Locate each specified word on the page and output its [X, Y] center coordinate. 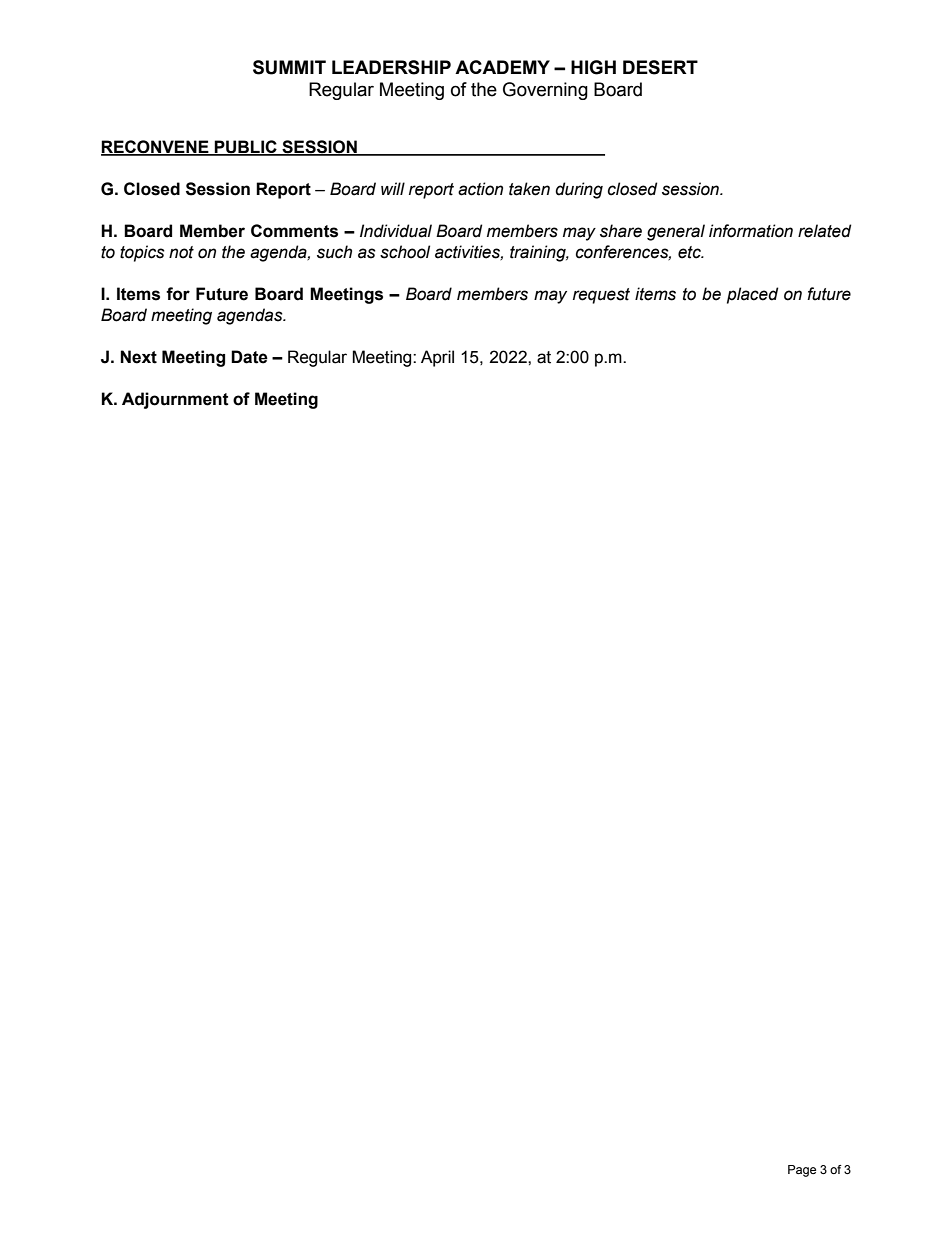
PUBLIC [246, 148]
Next [138, 357]
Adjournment [175, 400]
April [437, 358]
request [601, 296]
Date [249, 357]
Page [802, 1171]
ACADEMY [502, 67]
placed [752, 295]
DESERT [660, 67]
